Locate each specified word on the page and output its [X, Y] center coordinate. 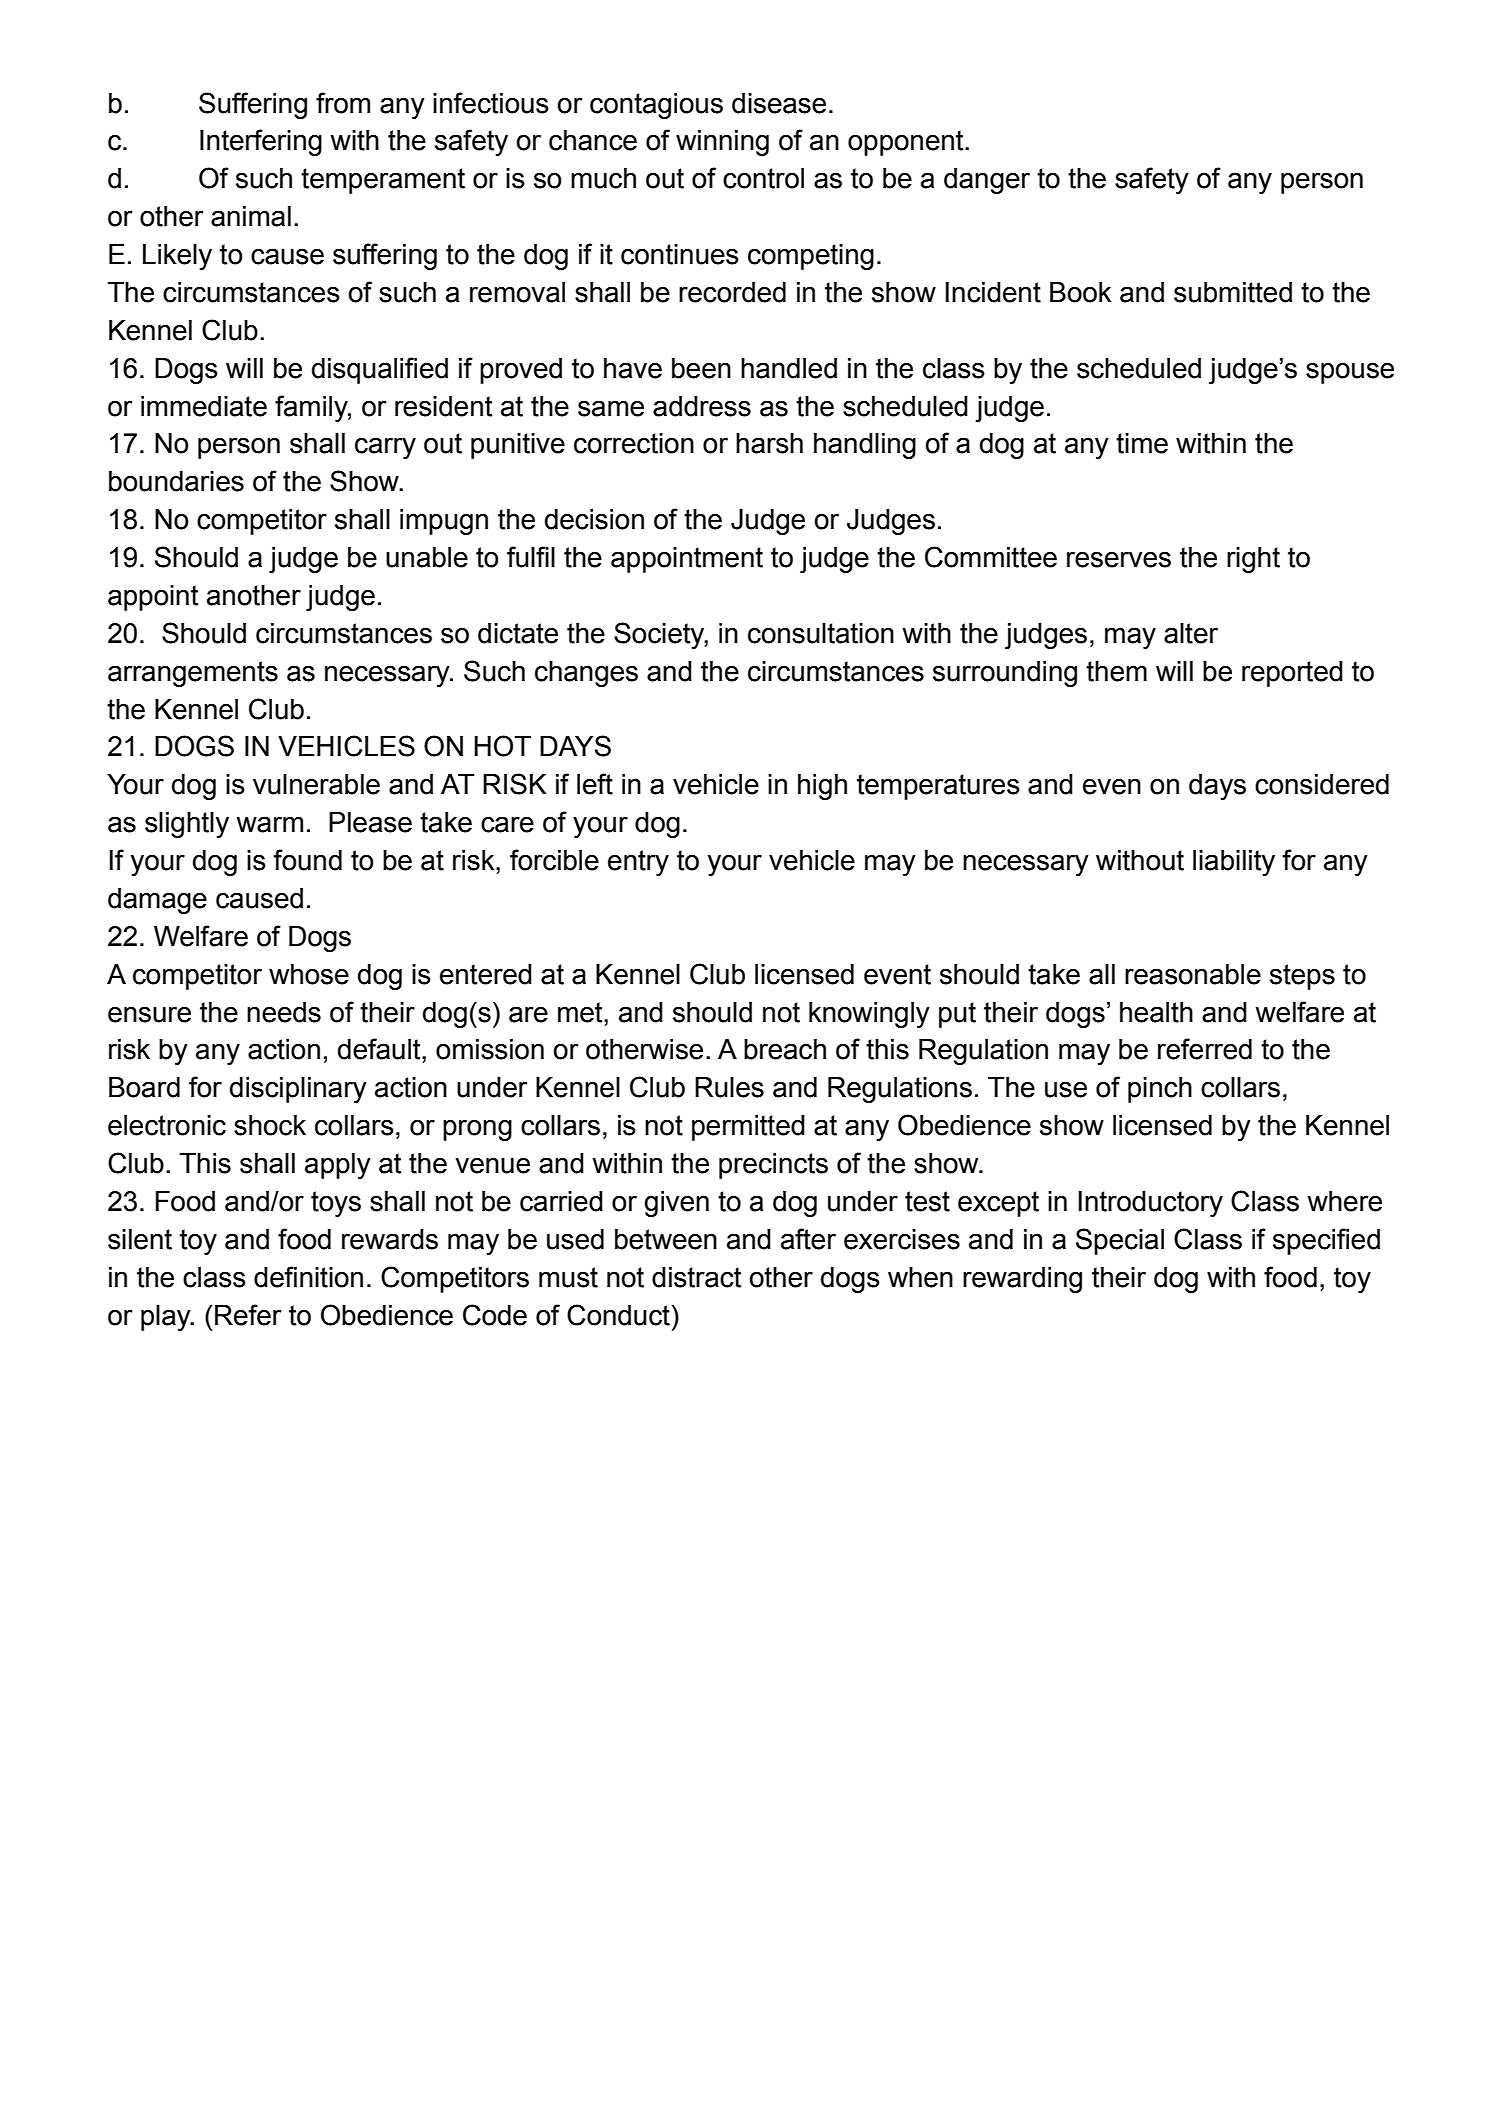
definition [308, 1277]
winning [722, 143]
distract [696, 1277]
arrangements [193, 674]
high [822, 787]
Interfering [261, 142]
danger [987, 181]
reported [1292, 674]
